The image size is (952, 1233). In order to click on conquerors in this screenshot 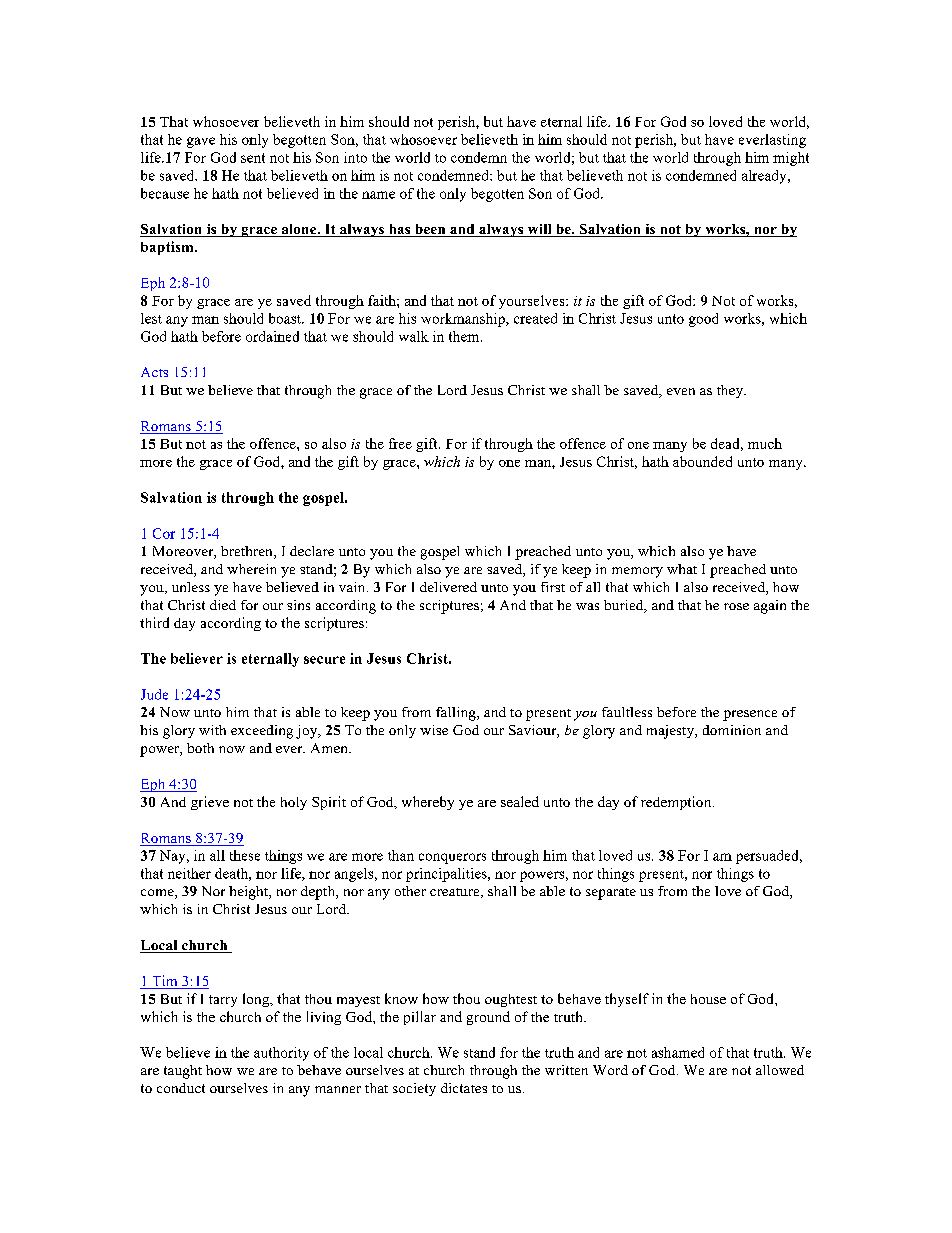, I will do `click(452, 858)`.
